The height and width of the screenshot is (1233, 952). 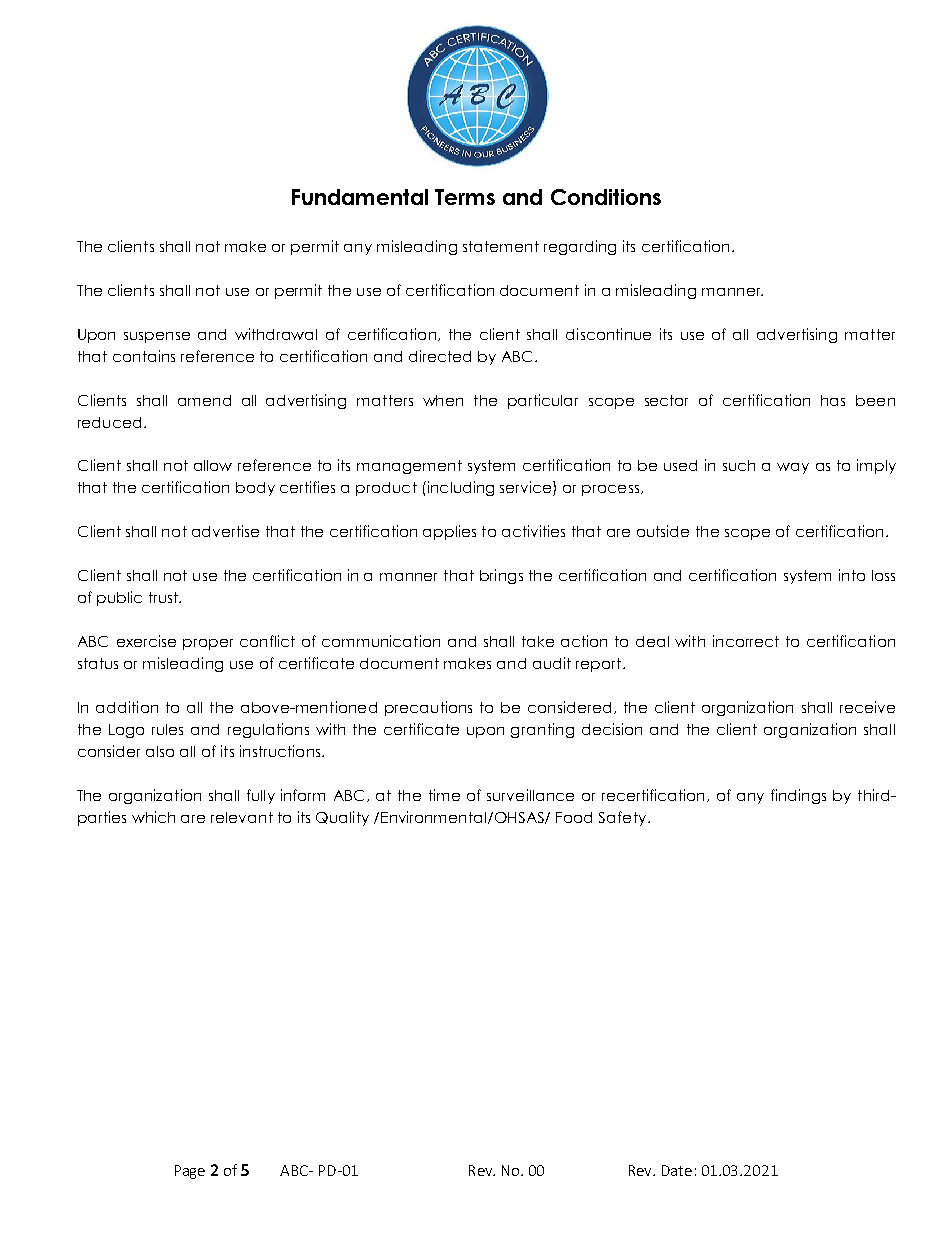 I want to click on Safety, so click(x=624, y=818).
